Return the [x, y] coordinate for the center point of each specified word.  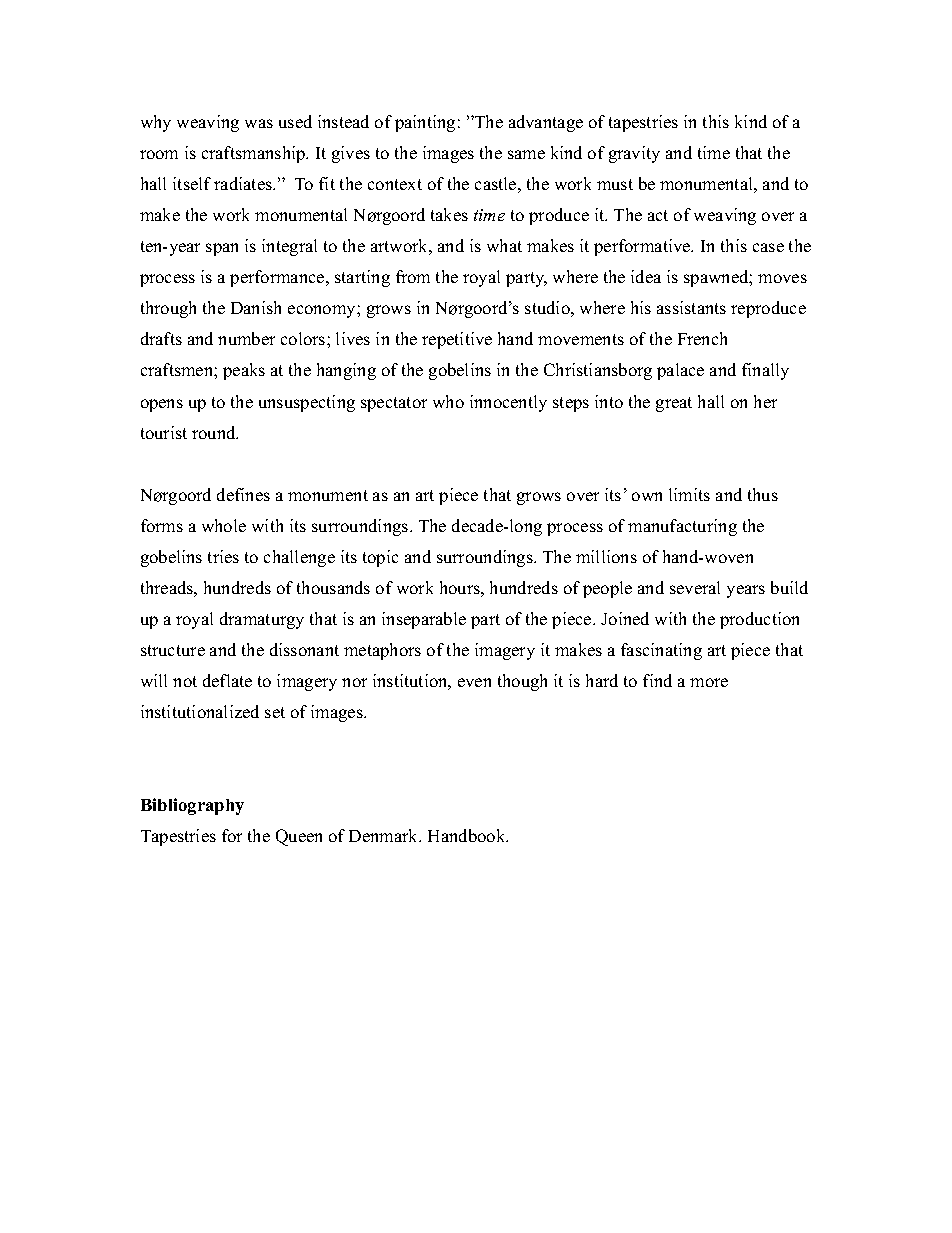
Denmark [385, 835]
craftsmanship [255, 154]
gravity [634, 154]
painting [425, 123]
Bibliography [192, 806]
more [709, 682]
